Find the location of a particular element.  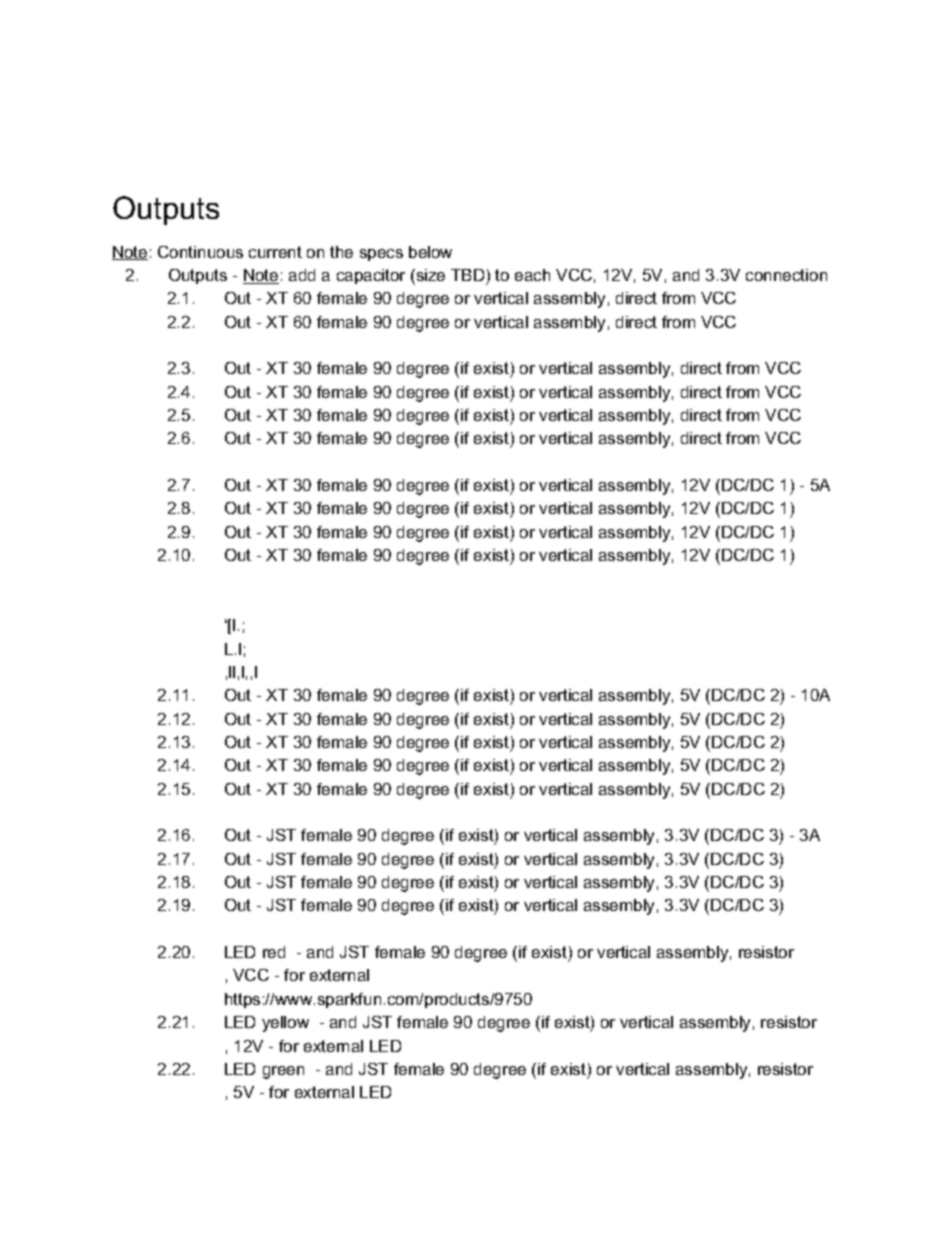

specs is located at coordinates (381, 255).
